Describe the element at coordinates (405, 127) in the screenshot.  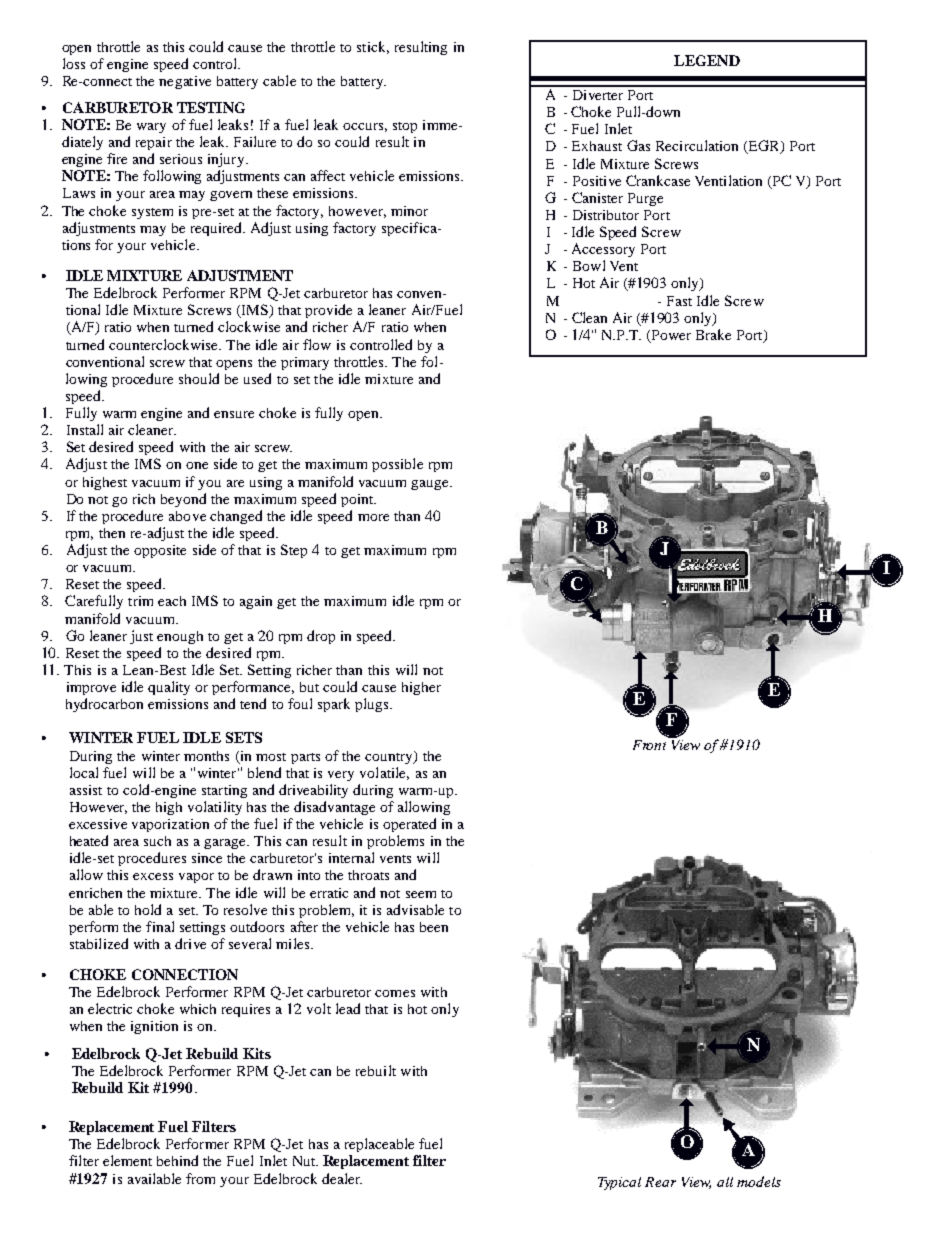
I see `stop` at that location.
